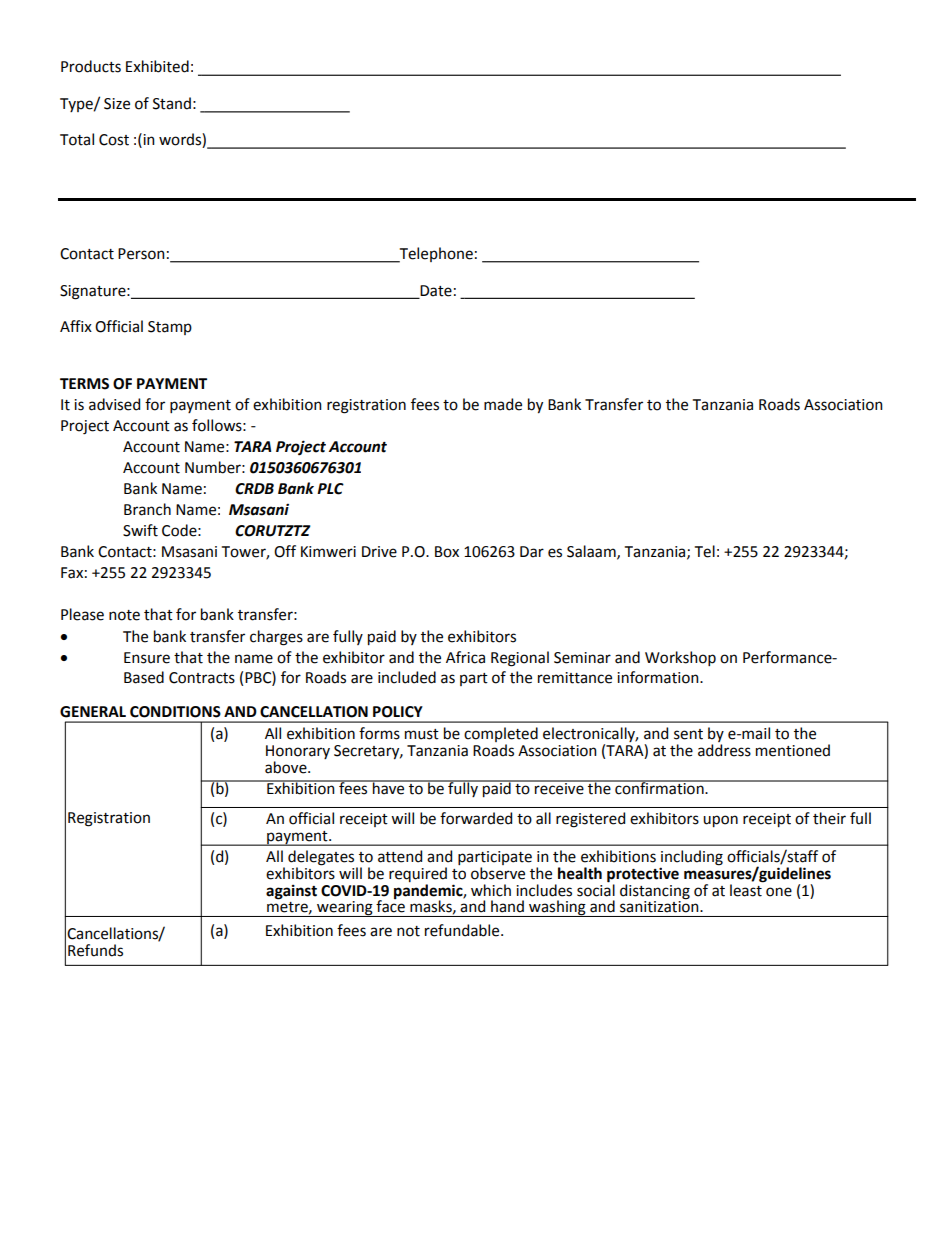 Image resolution: width=952 pixels, height=1233 pixels. Describe the element at coordinates (592, 552) in the screenshot. I see `Salaam` at that location.
